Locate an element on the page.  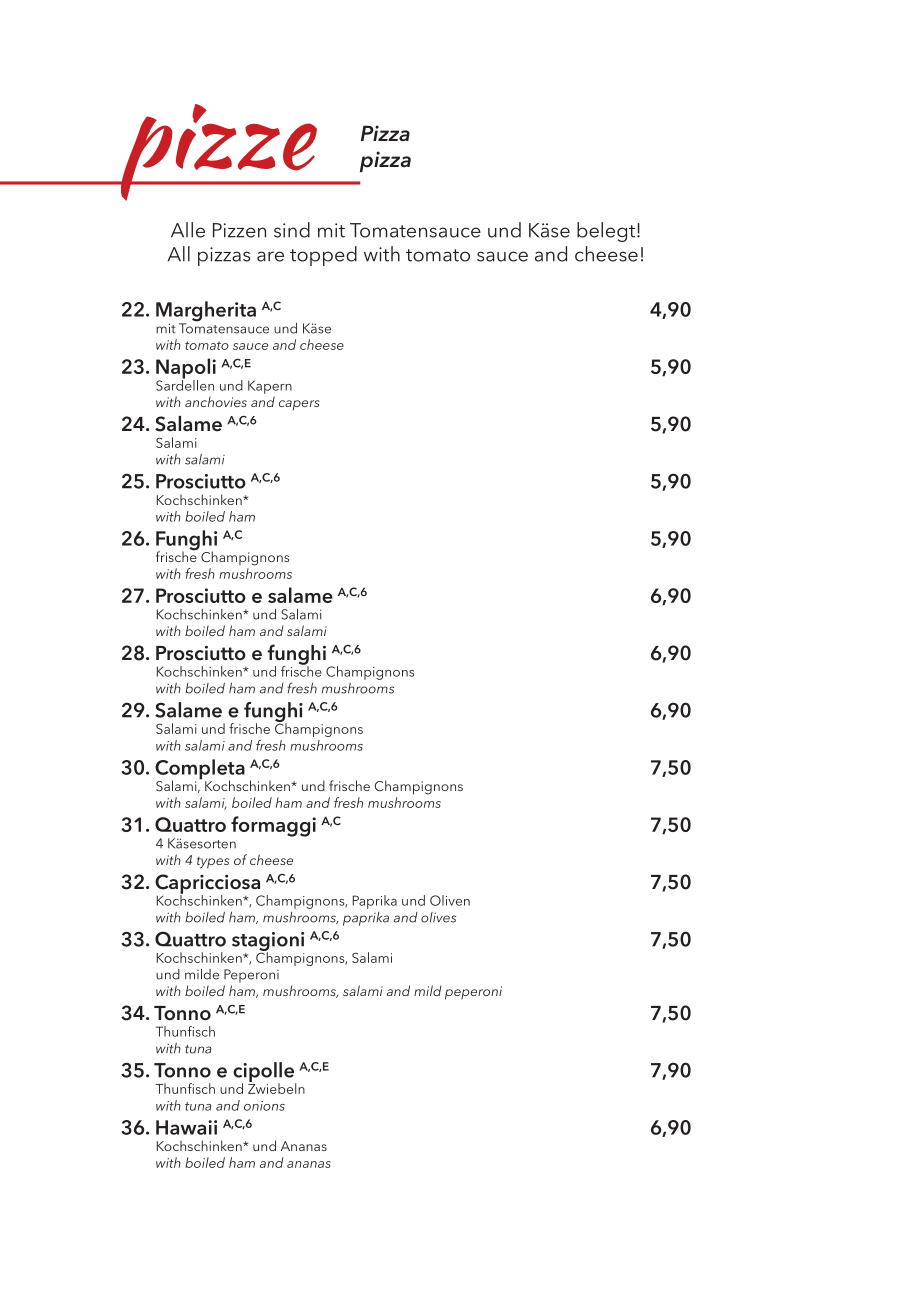
Margherita is located at coordinates (206, 312).
